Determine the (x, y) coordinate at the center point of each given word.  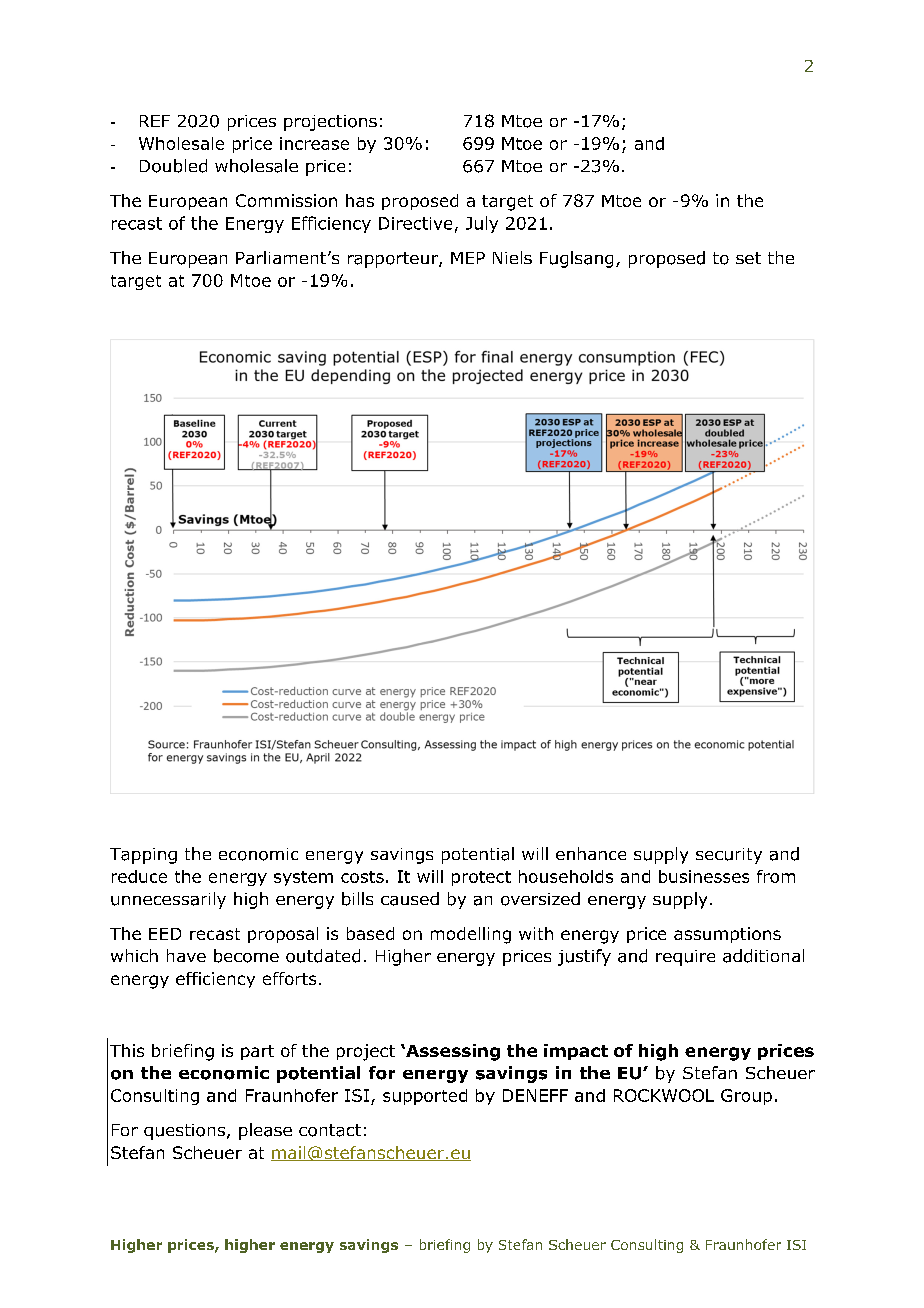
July (482, 224)
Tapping (143, 856)
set (748, 258)
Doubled (173, 166)
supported (425, 1097)
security (729, 856)
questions (184, 1132)
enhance (591, 853)
